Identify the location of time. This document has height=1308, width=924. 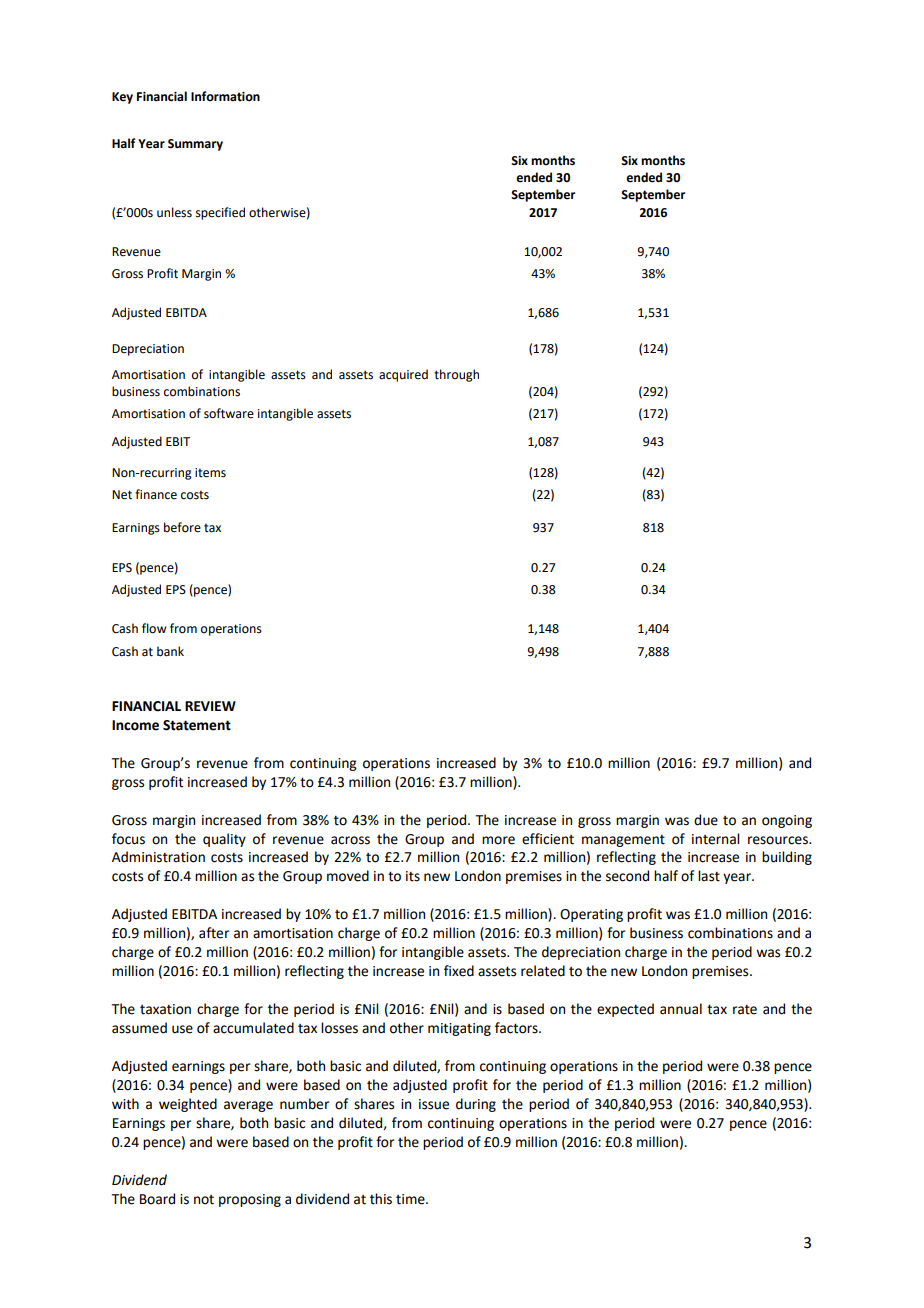
(411, 1199).
